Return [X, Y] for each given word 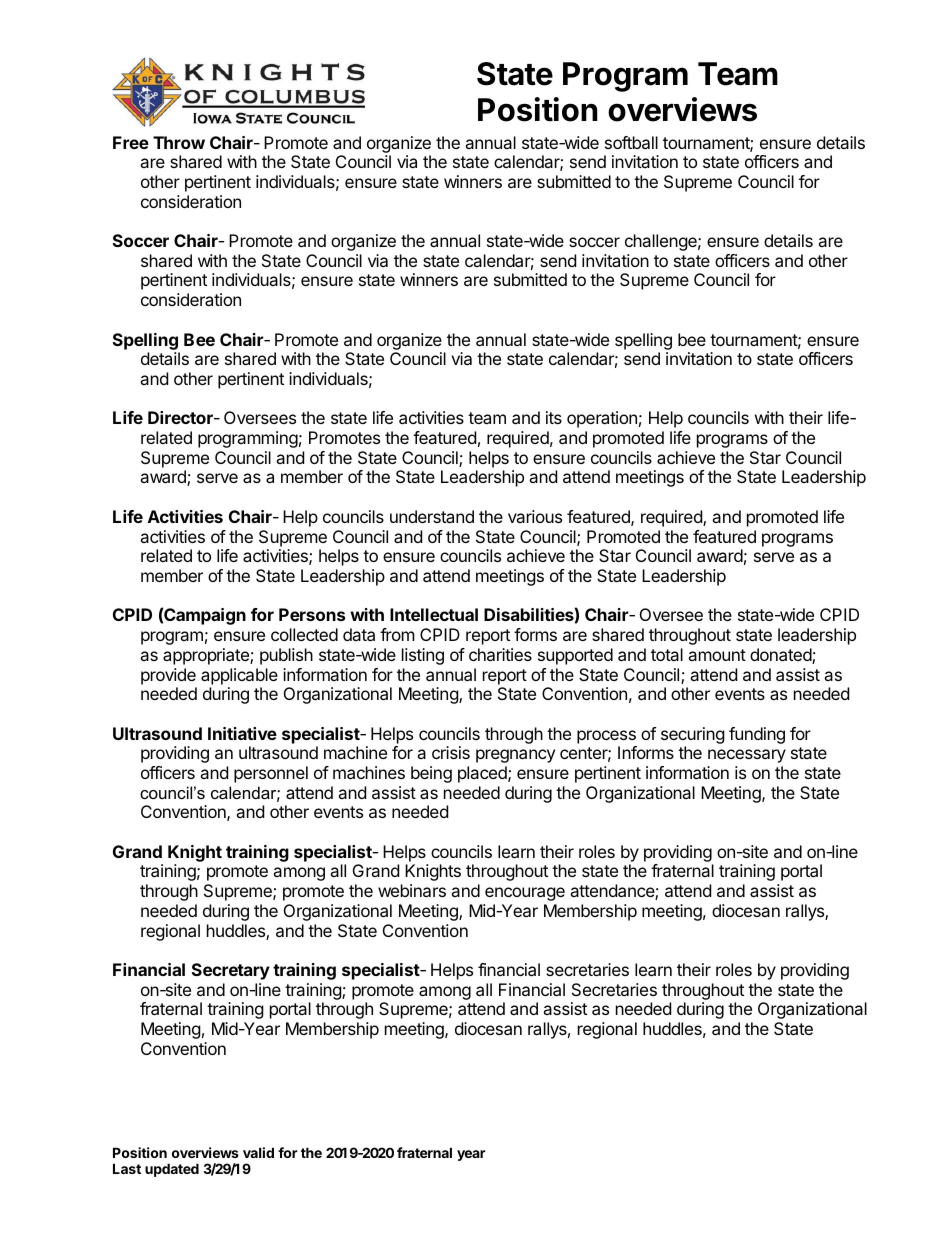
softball [631, 142]
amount [717, 655]
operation [602, 419]
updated [172, 1170]
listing [423, 656]
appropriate [207, 656]
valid [258, 1152]
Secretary [231, 971]
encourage [525, 894]
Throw [179, 142]
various [535, 516]
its [554, 417]
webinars [412, 890]
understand [432, 516]
